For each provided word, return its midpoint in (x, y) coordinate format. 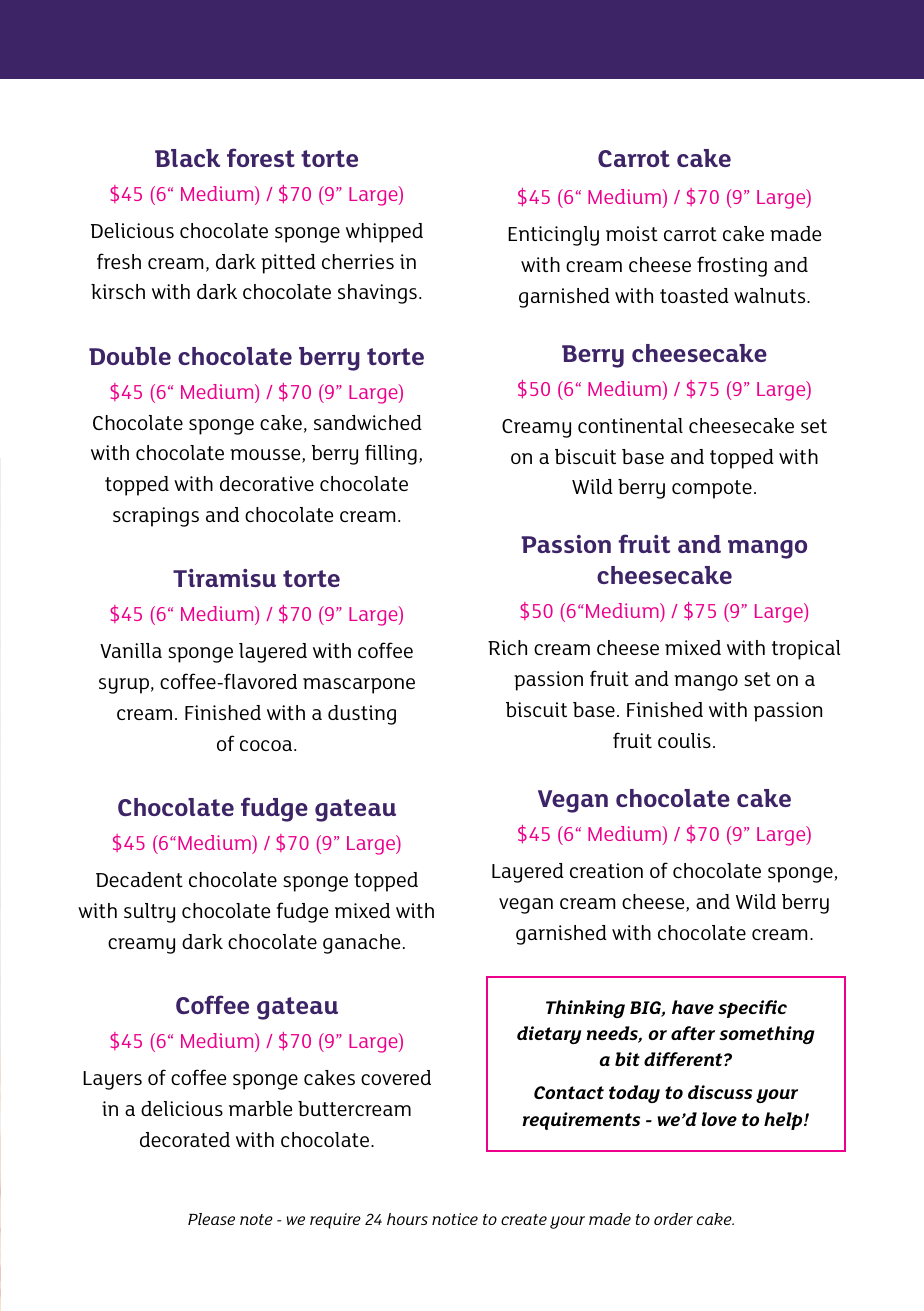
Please (211, 1219)
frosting (732, 266)
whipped (384, 233)
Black (187, 158)
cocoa (267, 745)
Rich (507, 647)
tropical (806, 650)
